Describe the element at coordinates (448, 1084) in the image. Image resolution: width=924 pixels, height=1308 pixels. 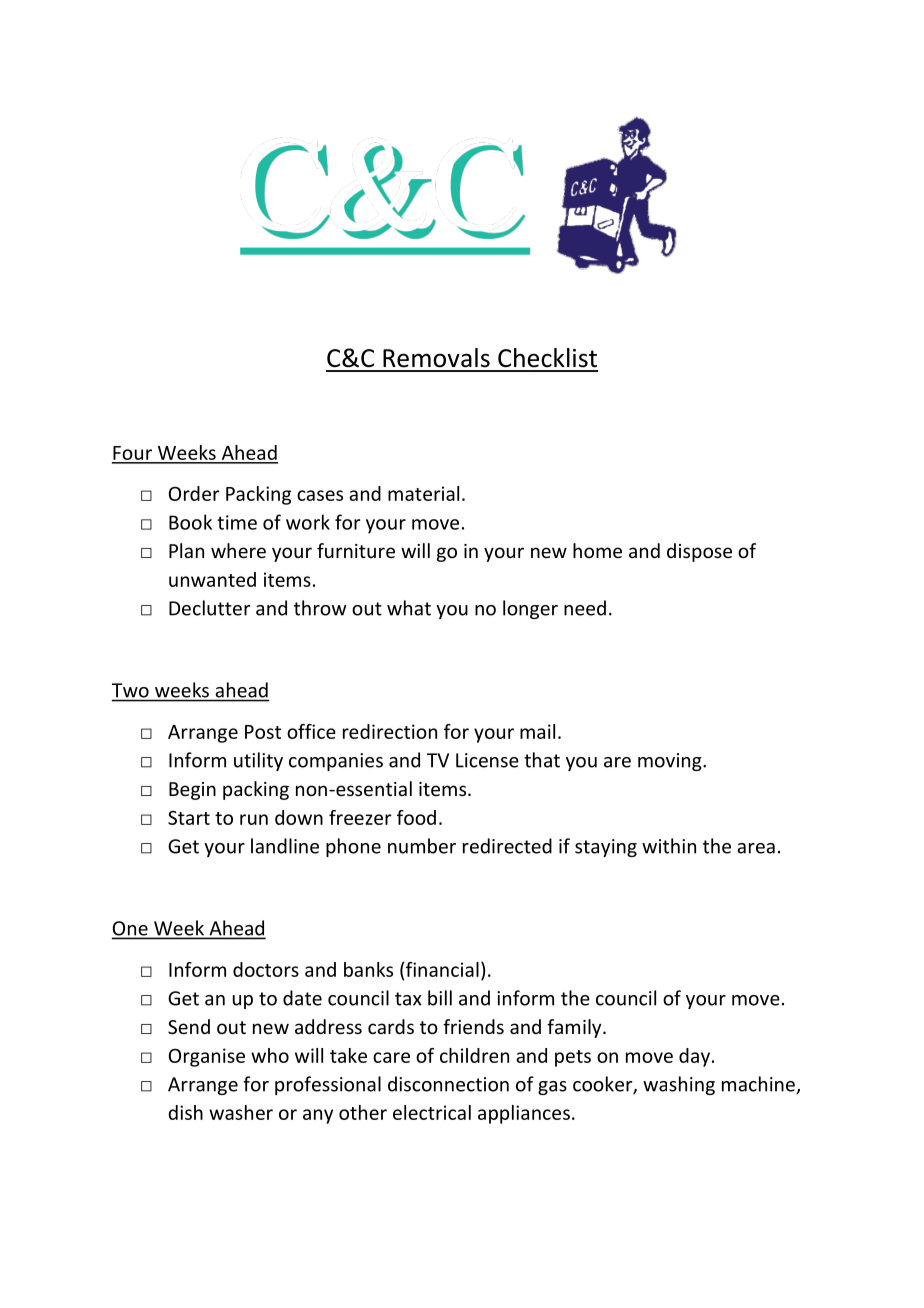
I see `disconnection` at that location.
